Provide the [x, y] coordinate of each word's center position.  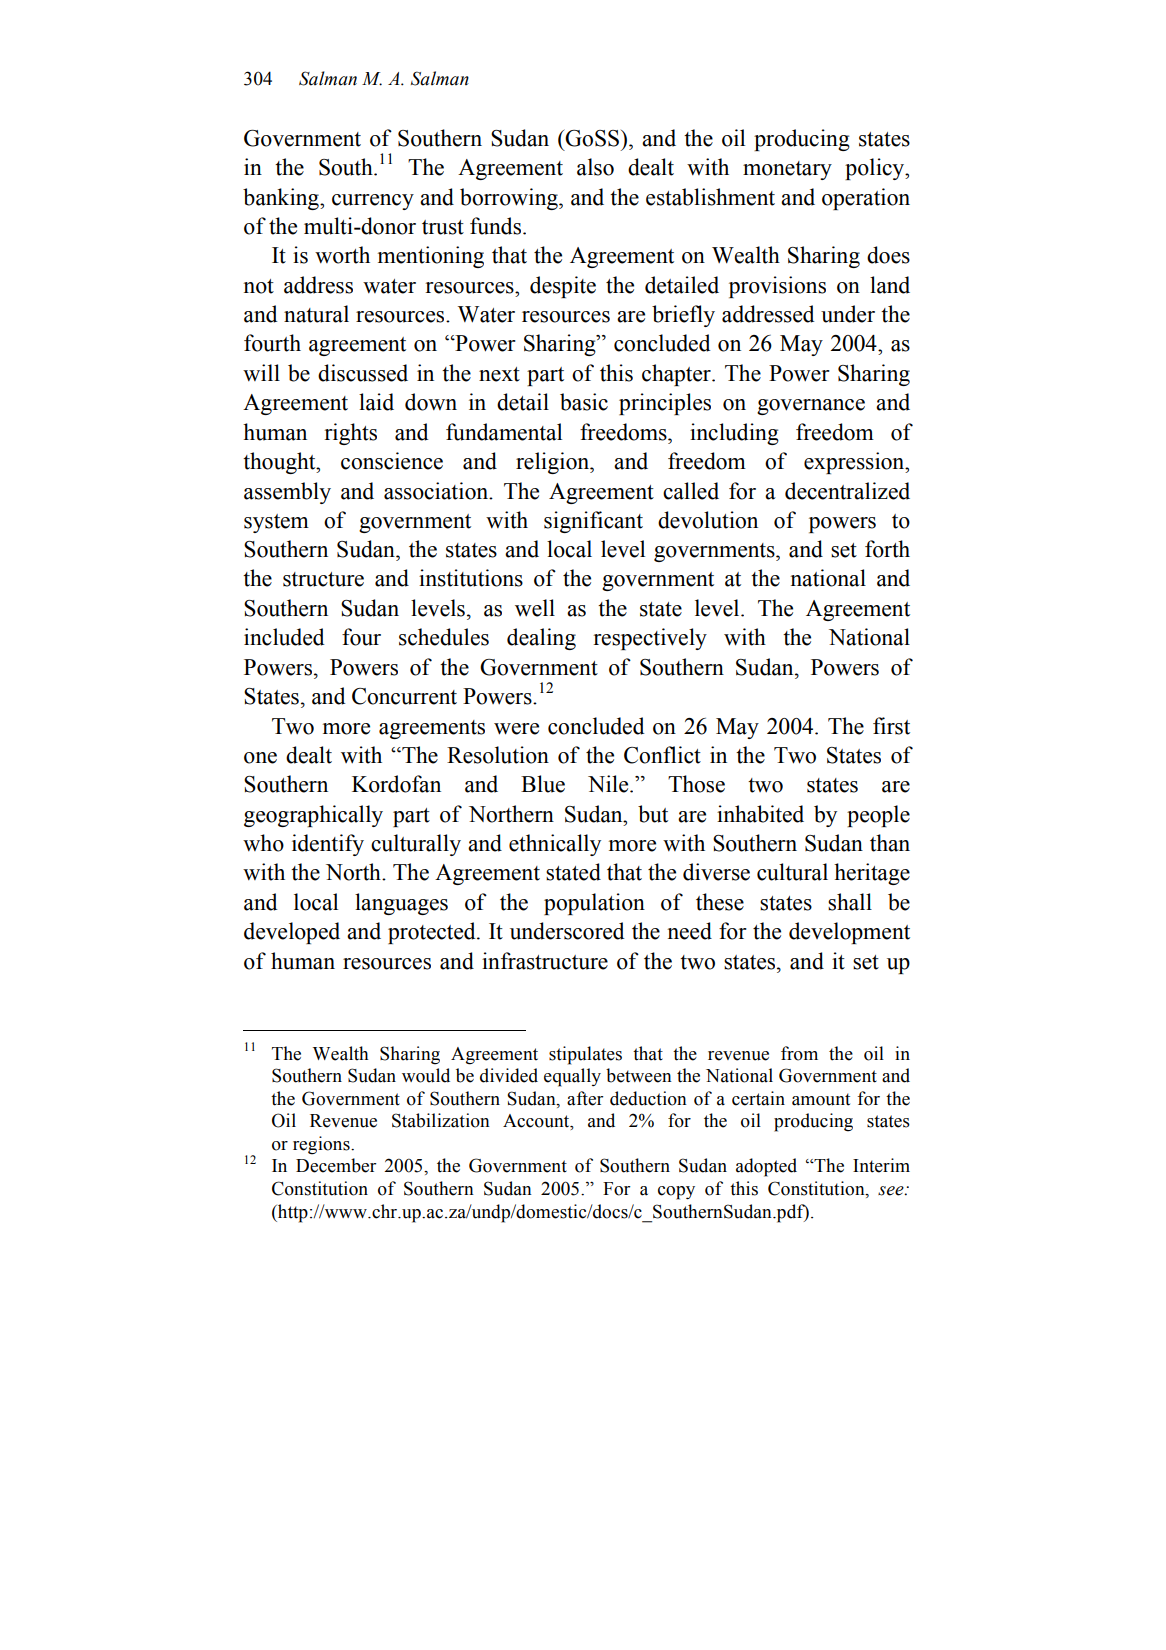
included [284, 637]
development [849, 933]
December [336, 1165]
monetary [787, 170]
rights [350, 434]
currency [373, 202]
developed [292, 933]
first [891, 726]
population [594, 904]
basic [584, 402]
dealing [541, 639]
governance [811, 407]
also [595, 167]
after [585, 1098]
